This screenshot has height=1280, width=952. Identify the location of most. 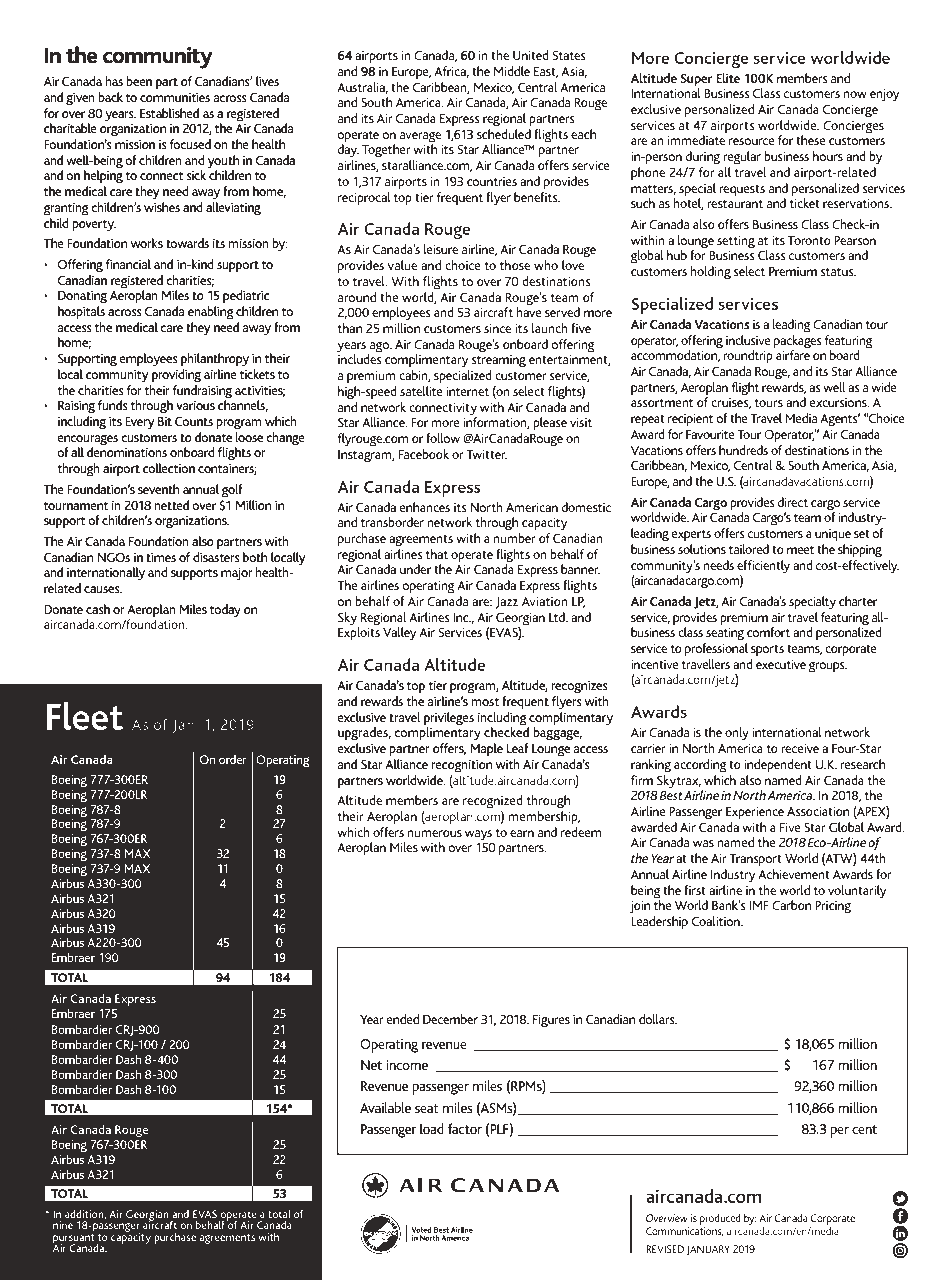
(485, 701).
